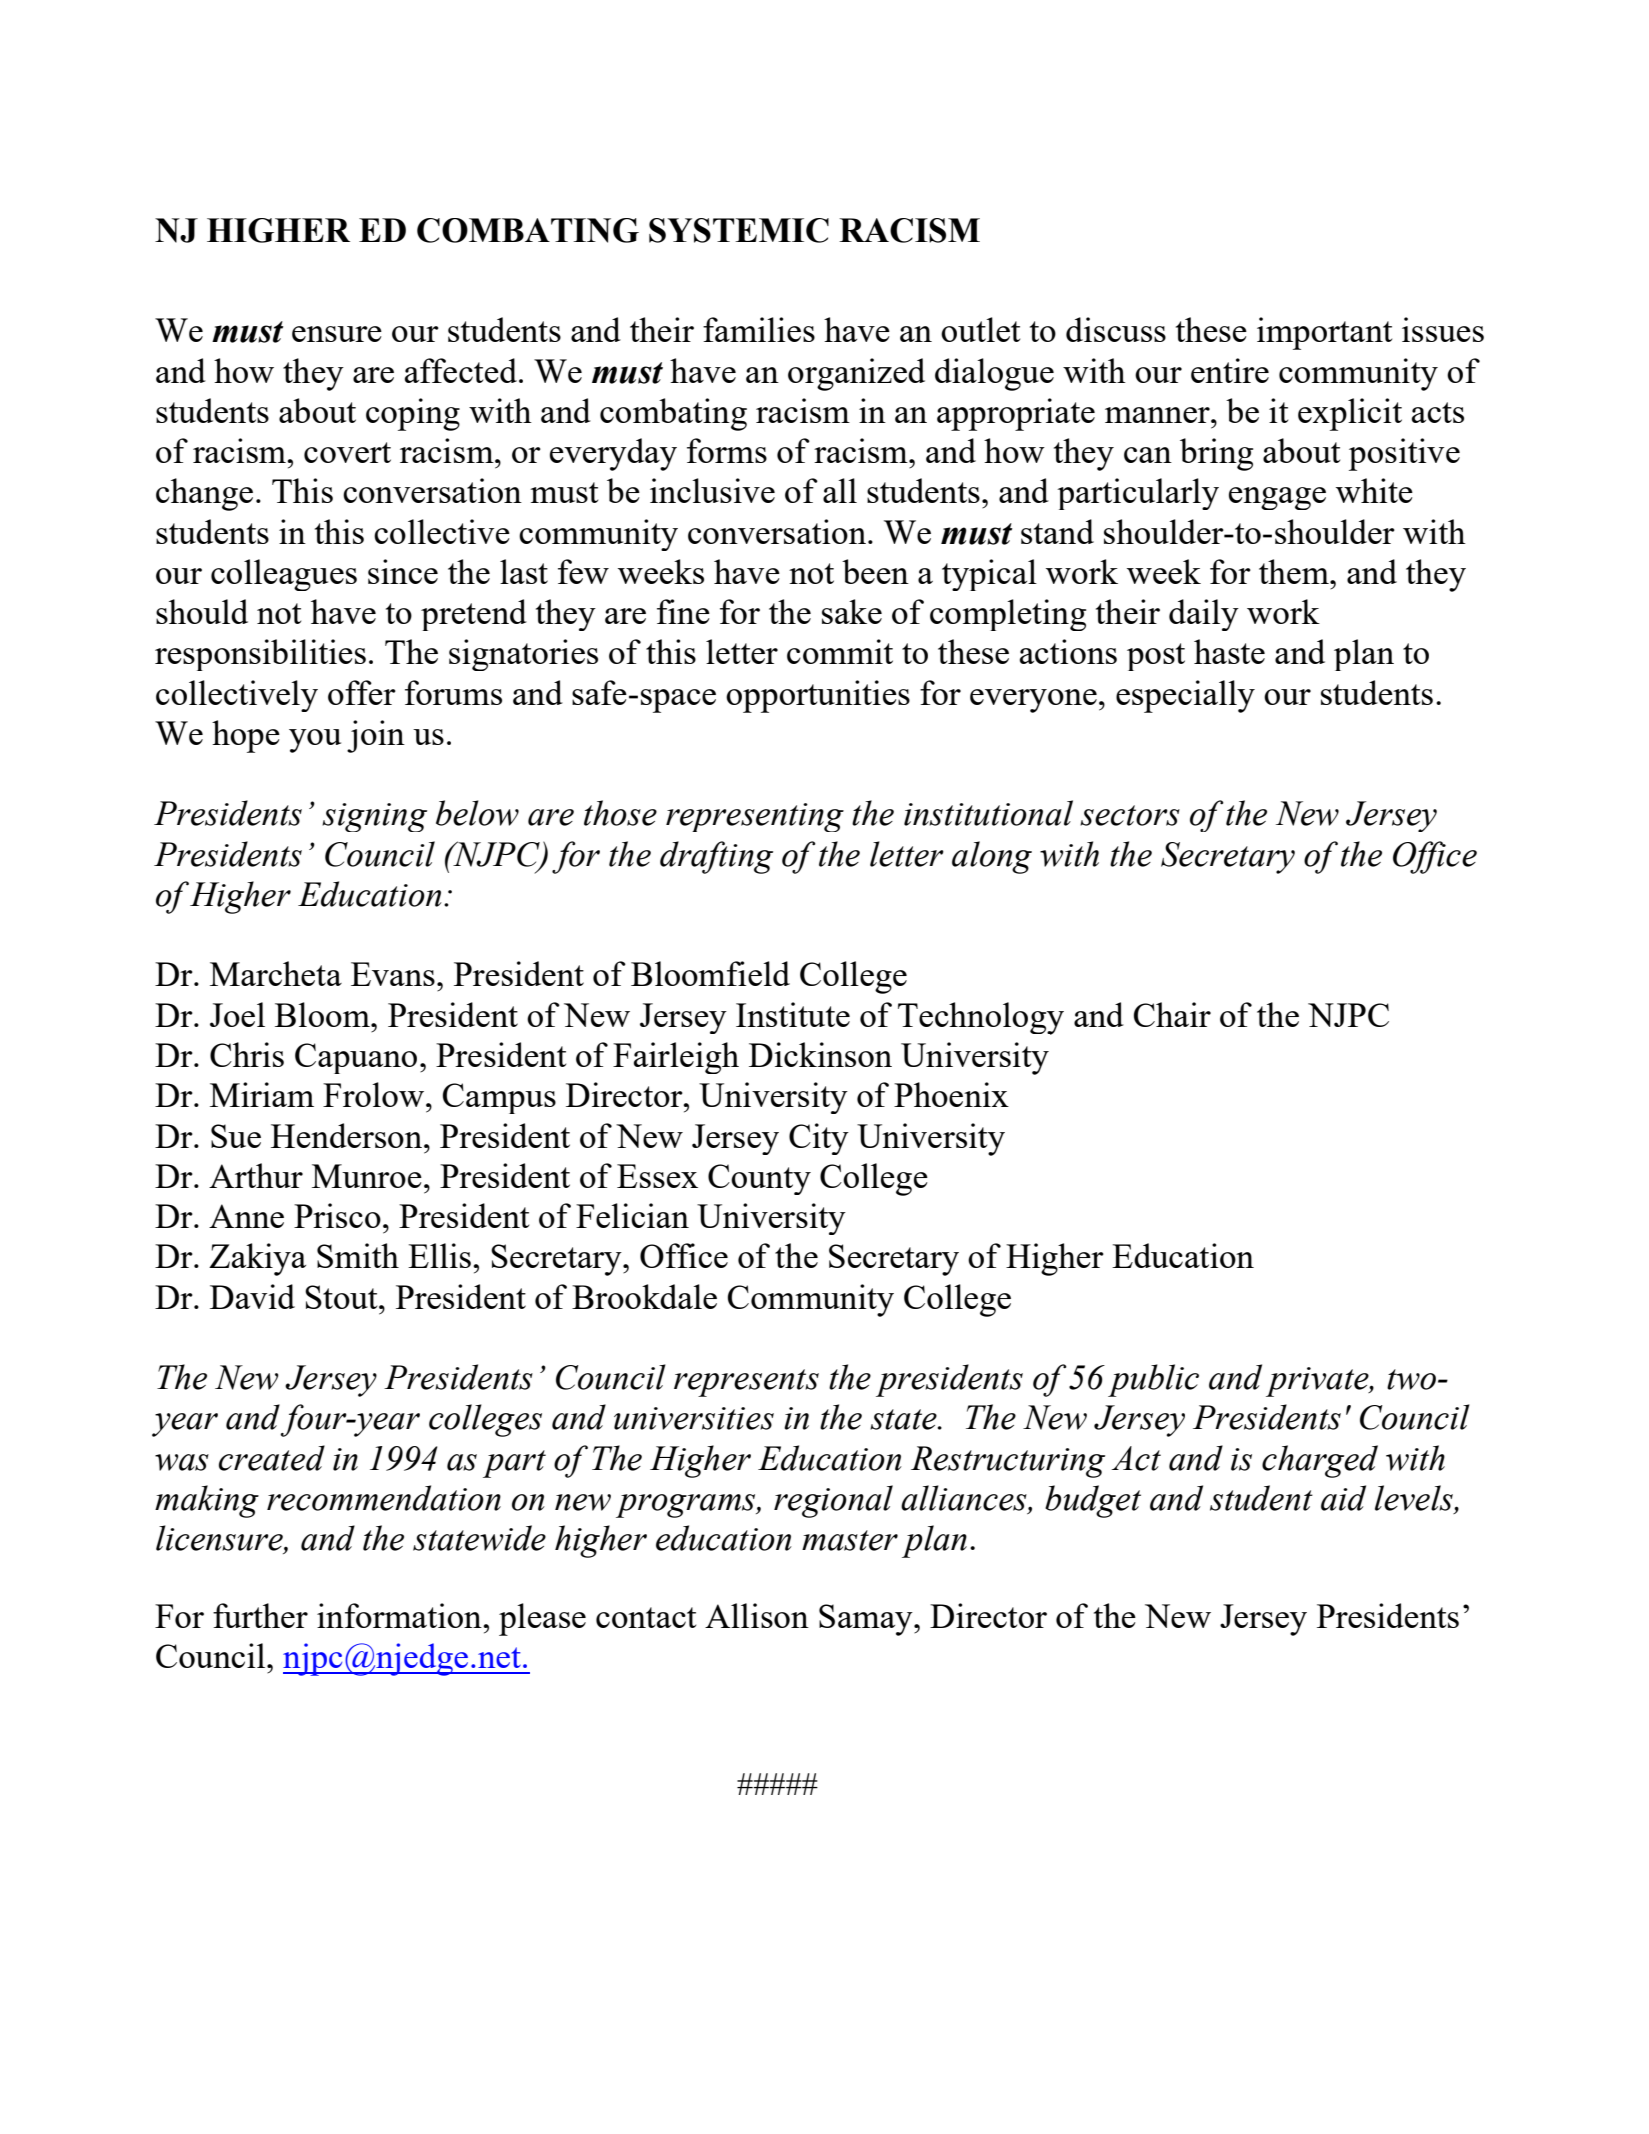 Image resolution: width=1649 pixels, height=2134 pixels. I want to click on information, so click(400, 1615).
